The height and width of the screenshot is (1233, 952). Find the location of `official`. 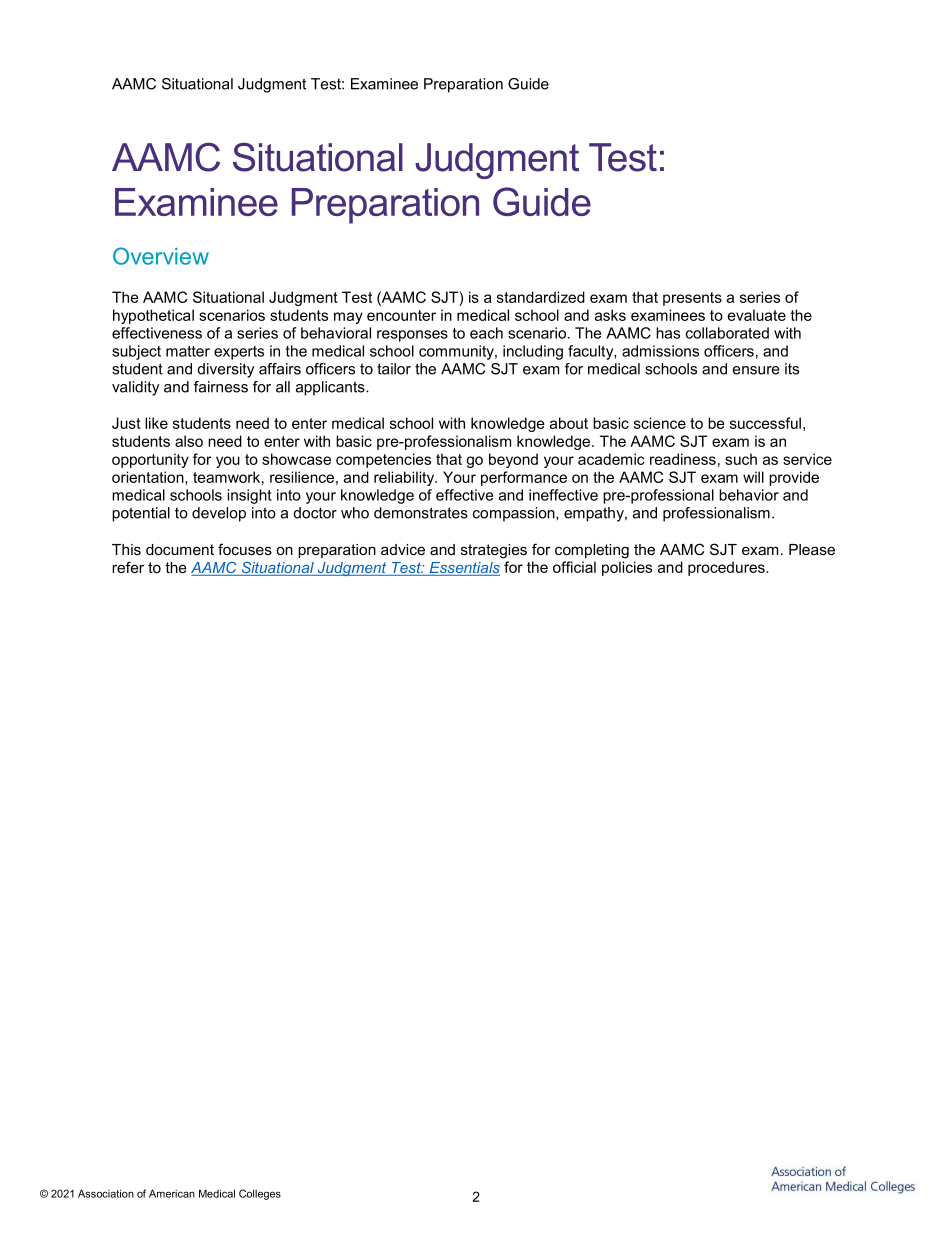

official is located at coordinates (574, 567).
